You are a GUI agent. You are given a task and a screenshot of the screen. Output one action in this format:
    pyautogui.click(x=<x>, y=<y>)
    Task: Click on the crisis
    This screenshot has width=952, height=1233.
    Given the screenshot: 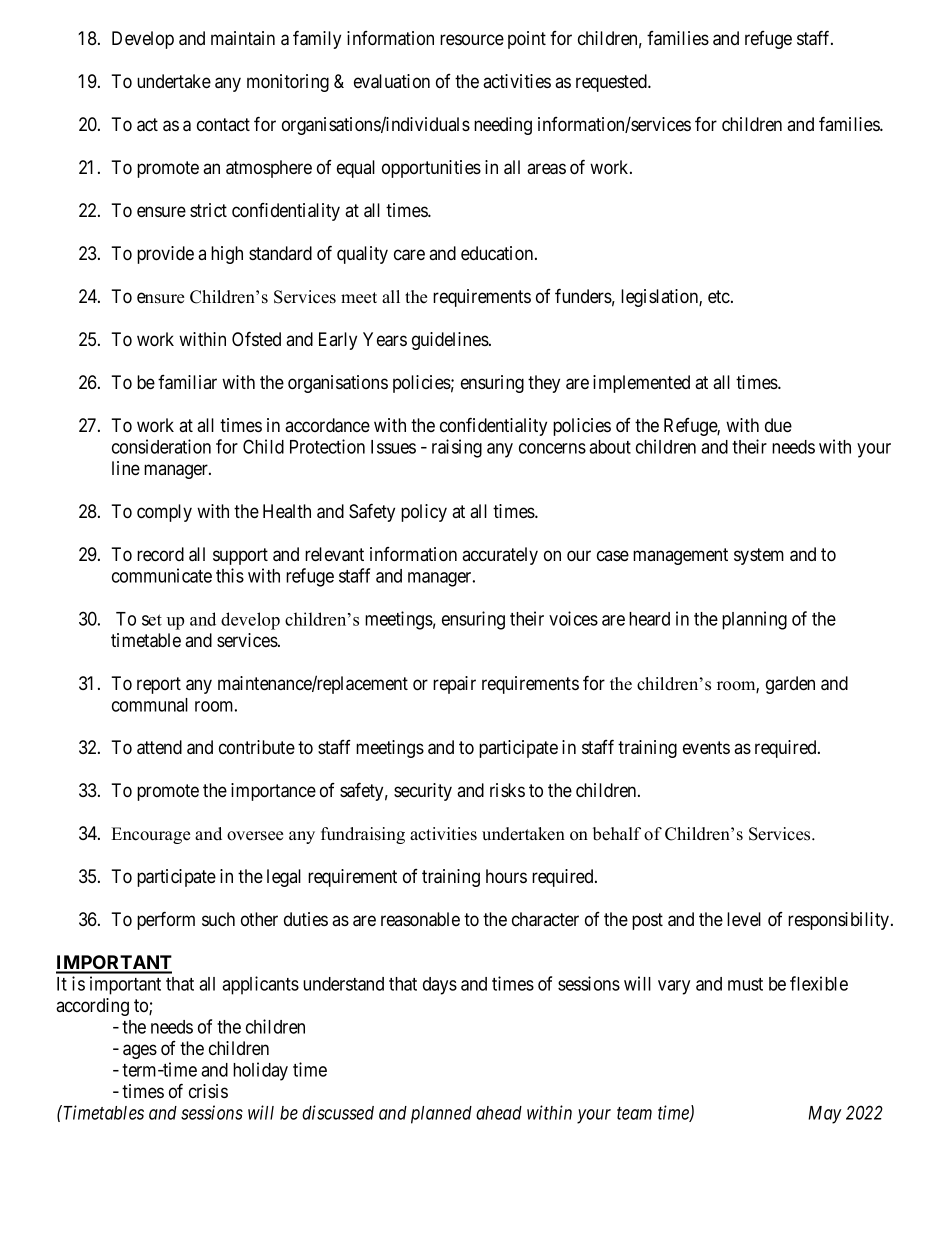 What is the action you would take?
    pyautogui.click(x=208, y=1091)
